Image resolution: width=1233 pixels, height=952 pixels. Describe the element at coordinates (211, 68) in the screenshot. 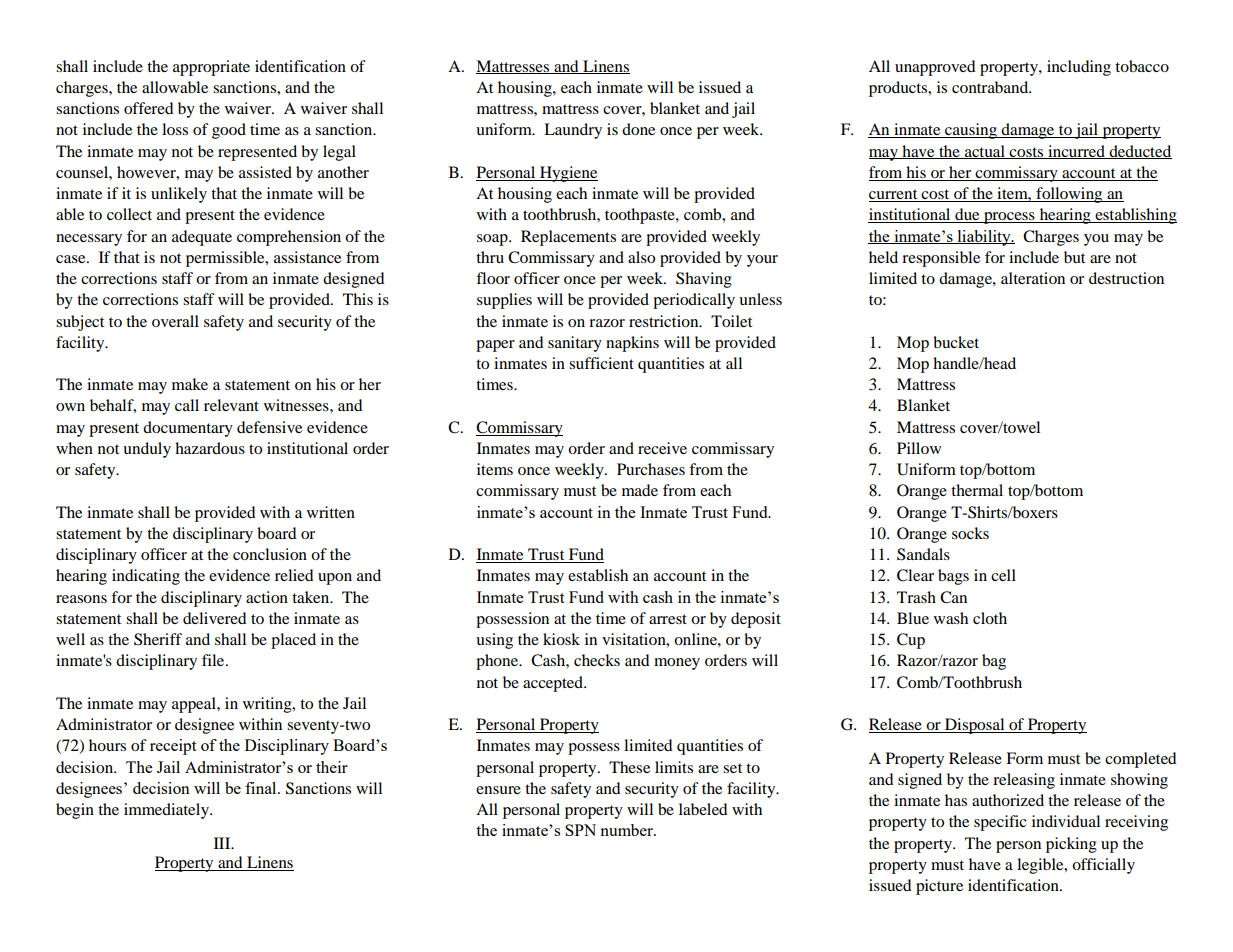

I see `appropriate` at that location.
